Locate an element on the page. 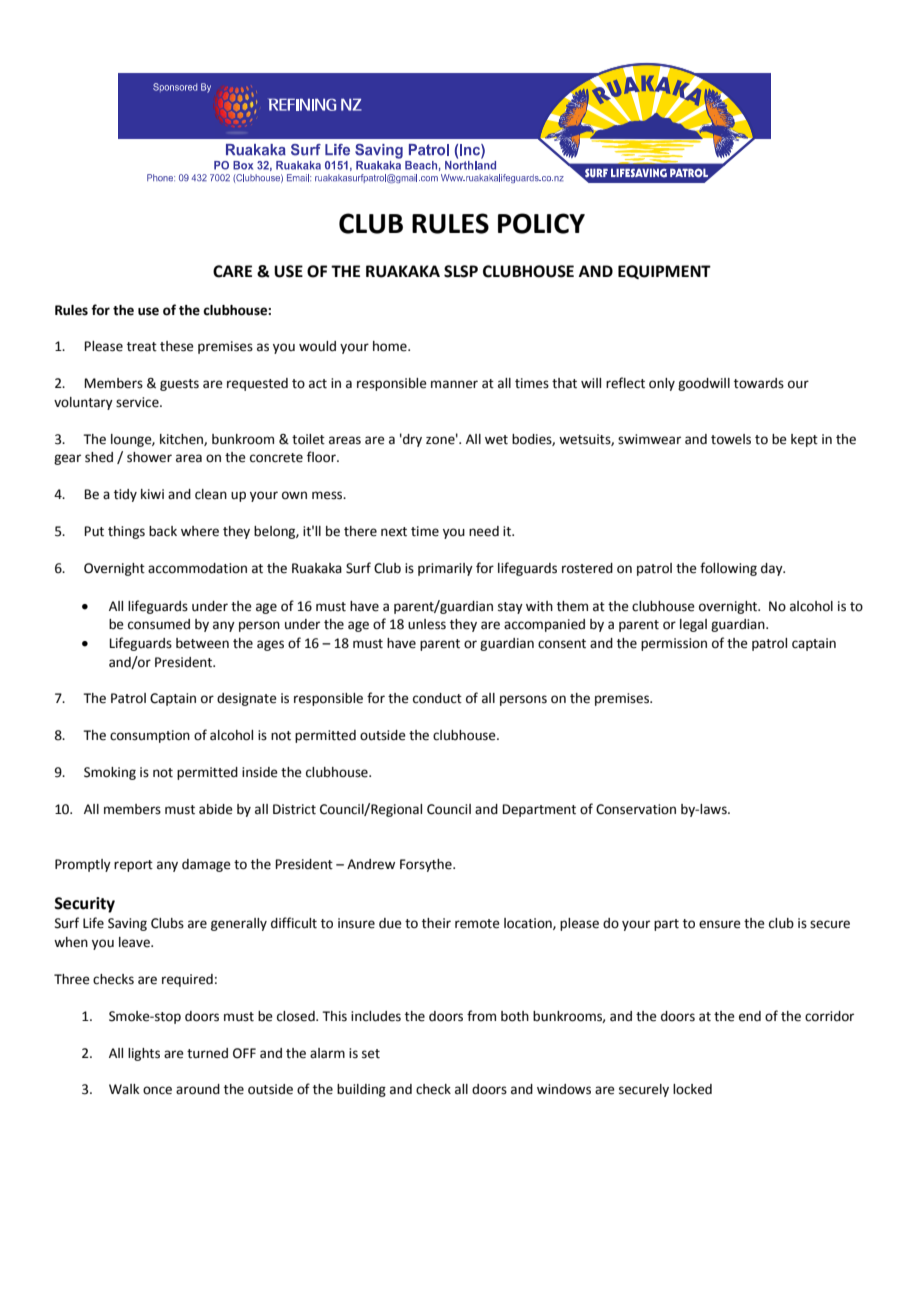 This image has width=924, height=1308. permission is located at coordinates (674, 644).
